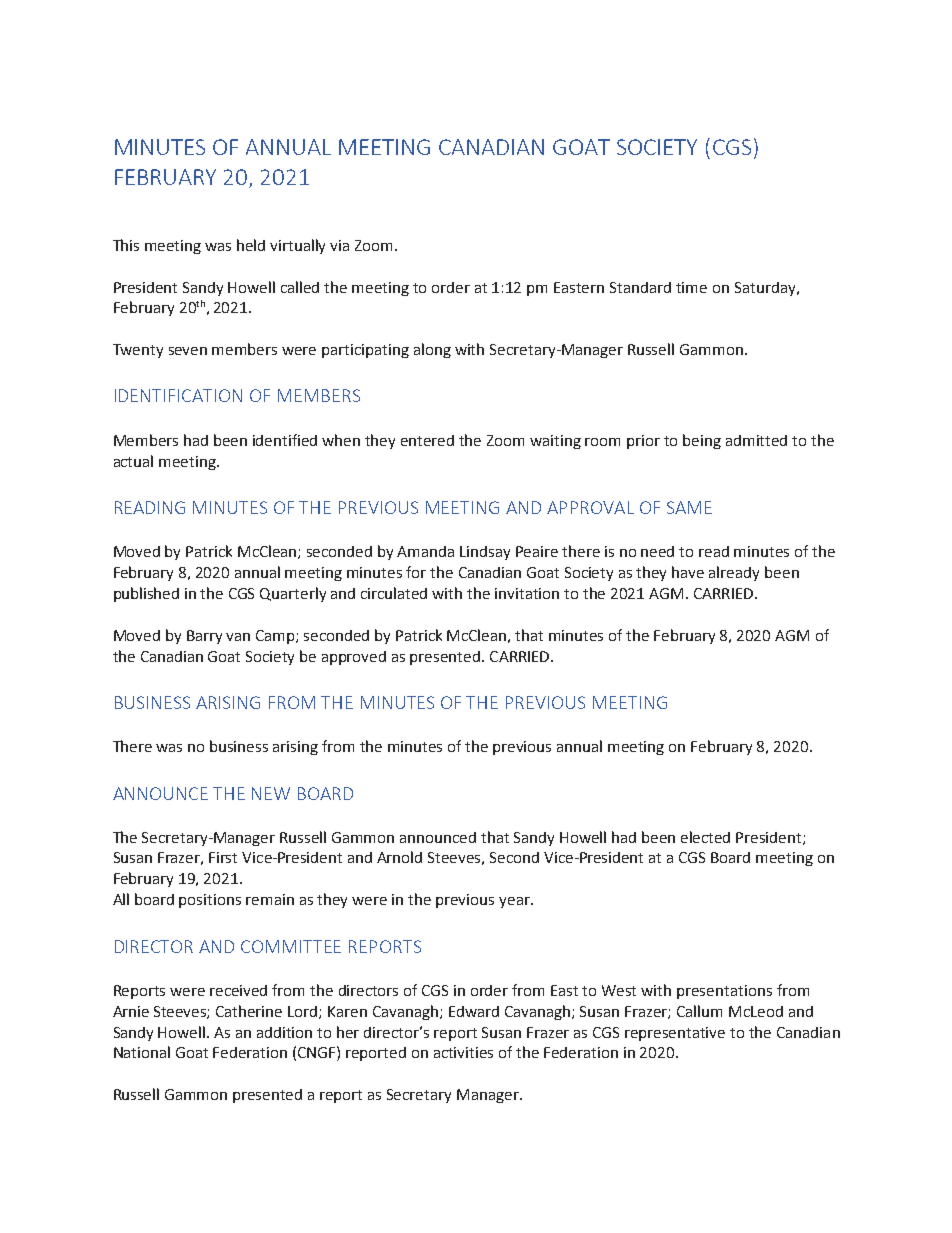 This page has height=1233, width=952. What do you see at coordinates (691, 287) in the page?
I see `time` at bounding box center [691, 287].
